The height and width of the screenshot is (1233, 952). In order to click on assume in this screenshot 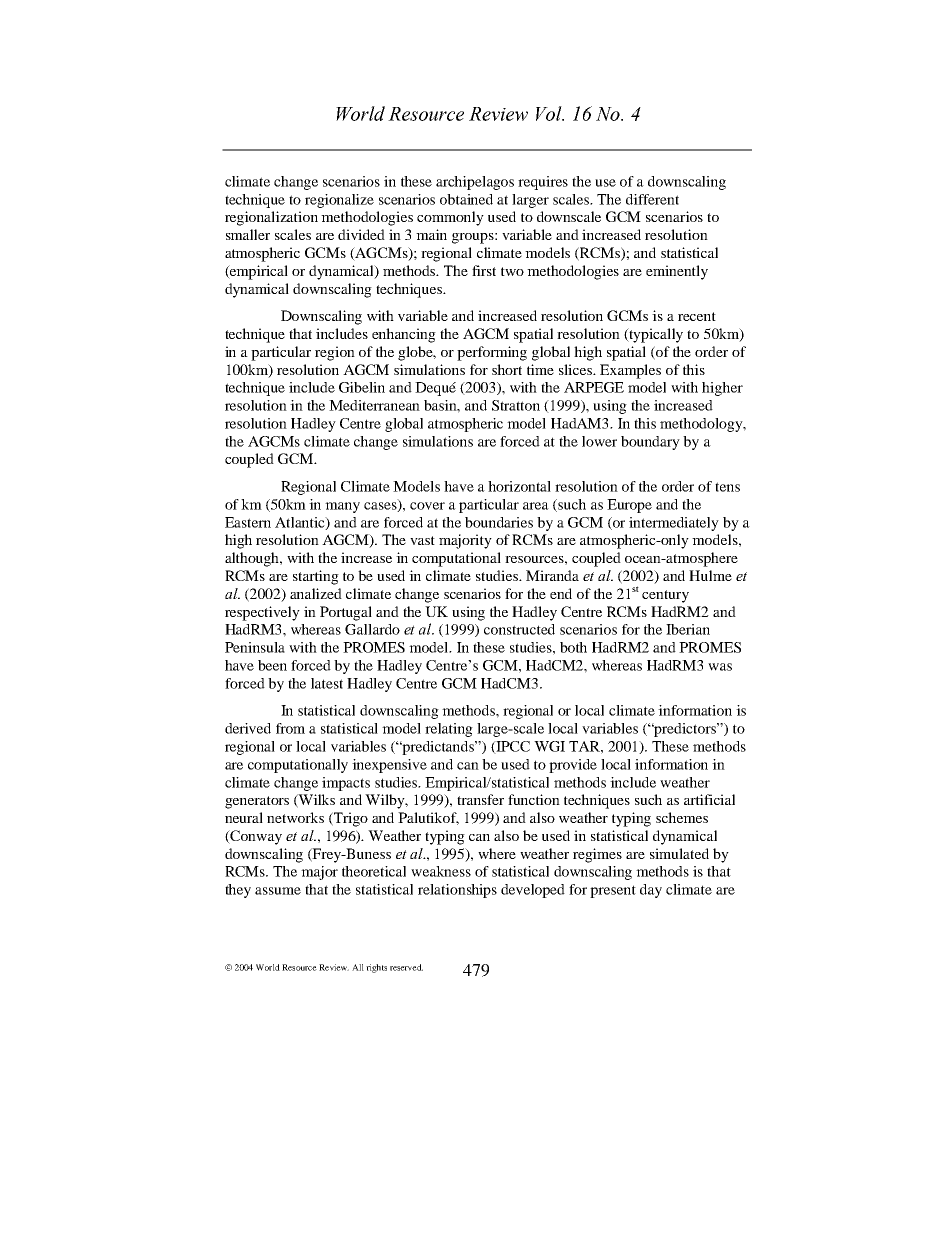, I will do `click(278, 891)`.
